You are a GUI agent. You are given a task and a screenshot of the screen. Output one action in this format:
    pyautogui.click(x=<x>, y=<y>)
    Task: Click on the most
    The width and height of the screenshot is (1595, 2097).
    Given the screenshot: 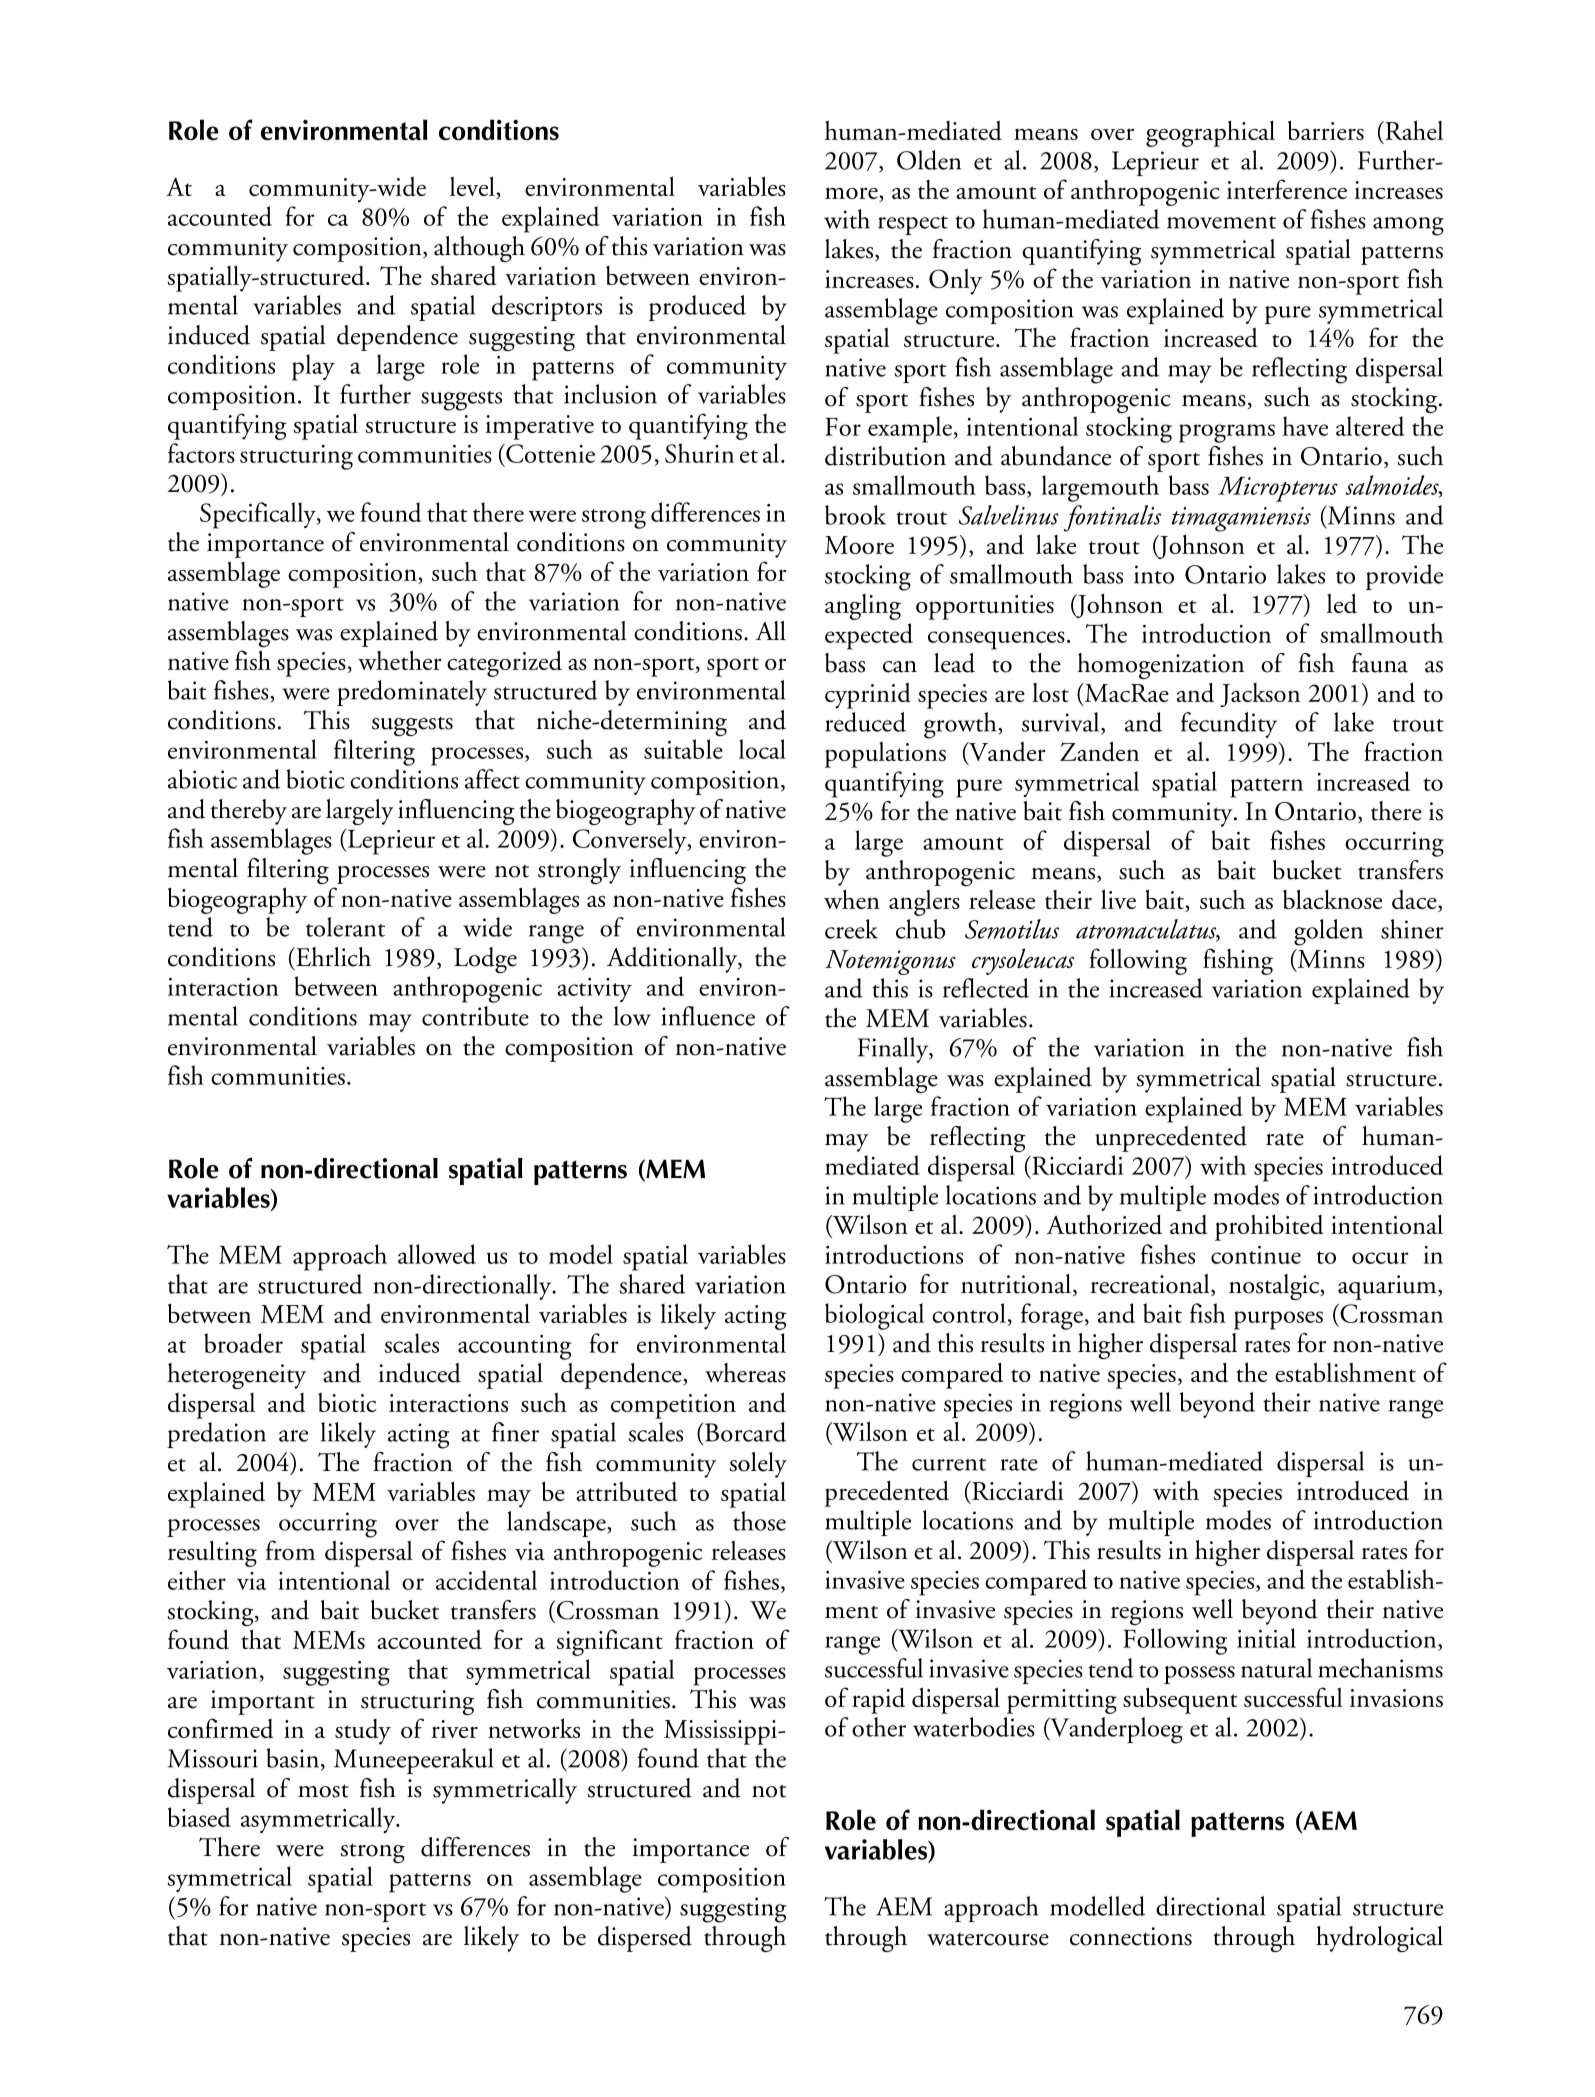 What is the action you would take?
    pyautogui.click(x=323, y=1791)
